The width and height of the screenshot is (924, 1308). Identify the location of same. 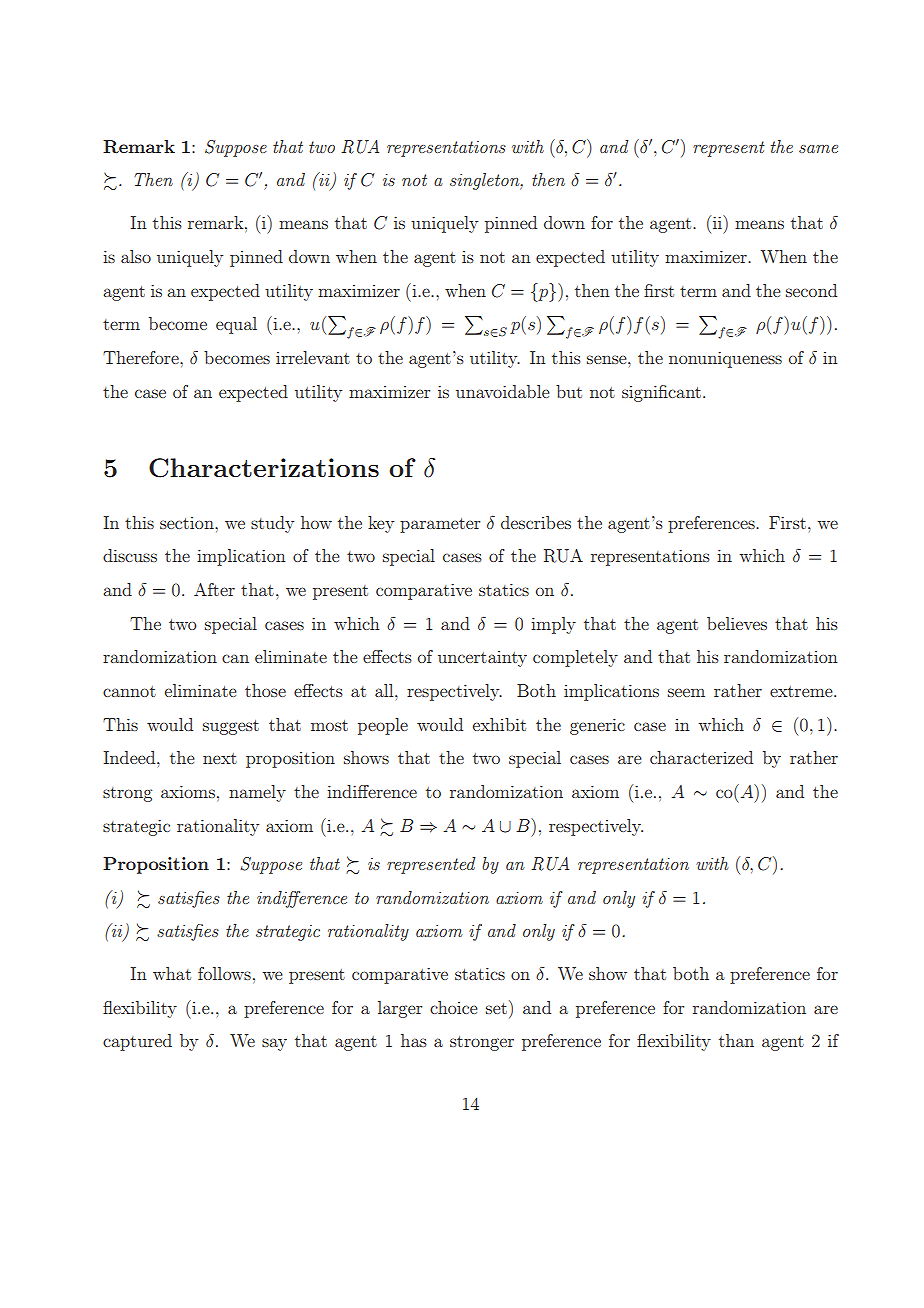
(818, 149).
